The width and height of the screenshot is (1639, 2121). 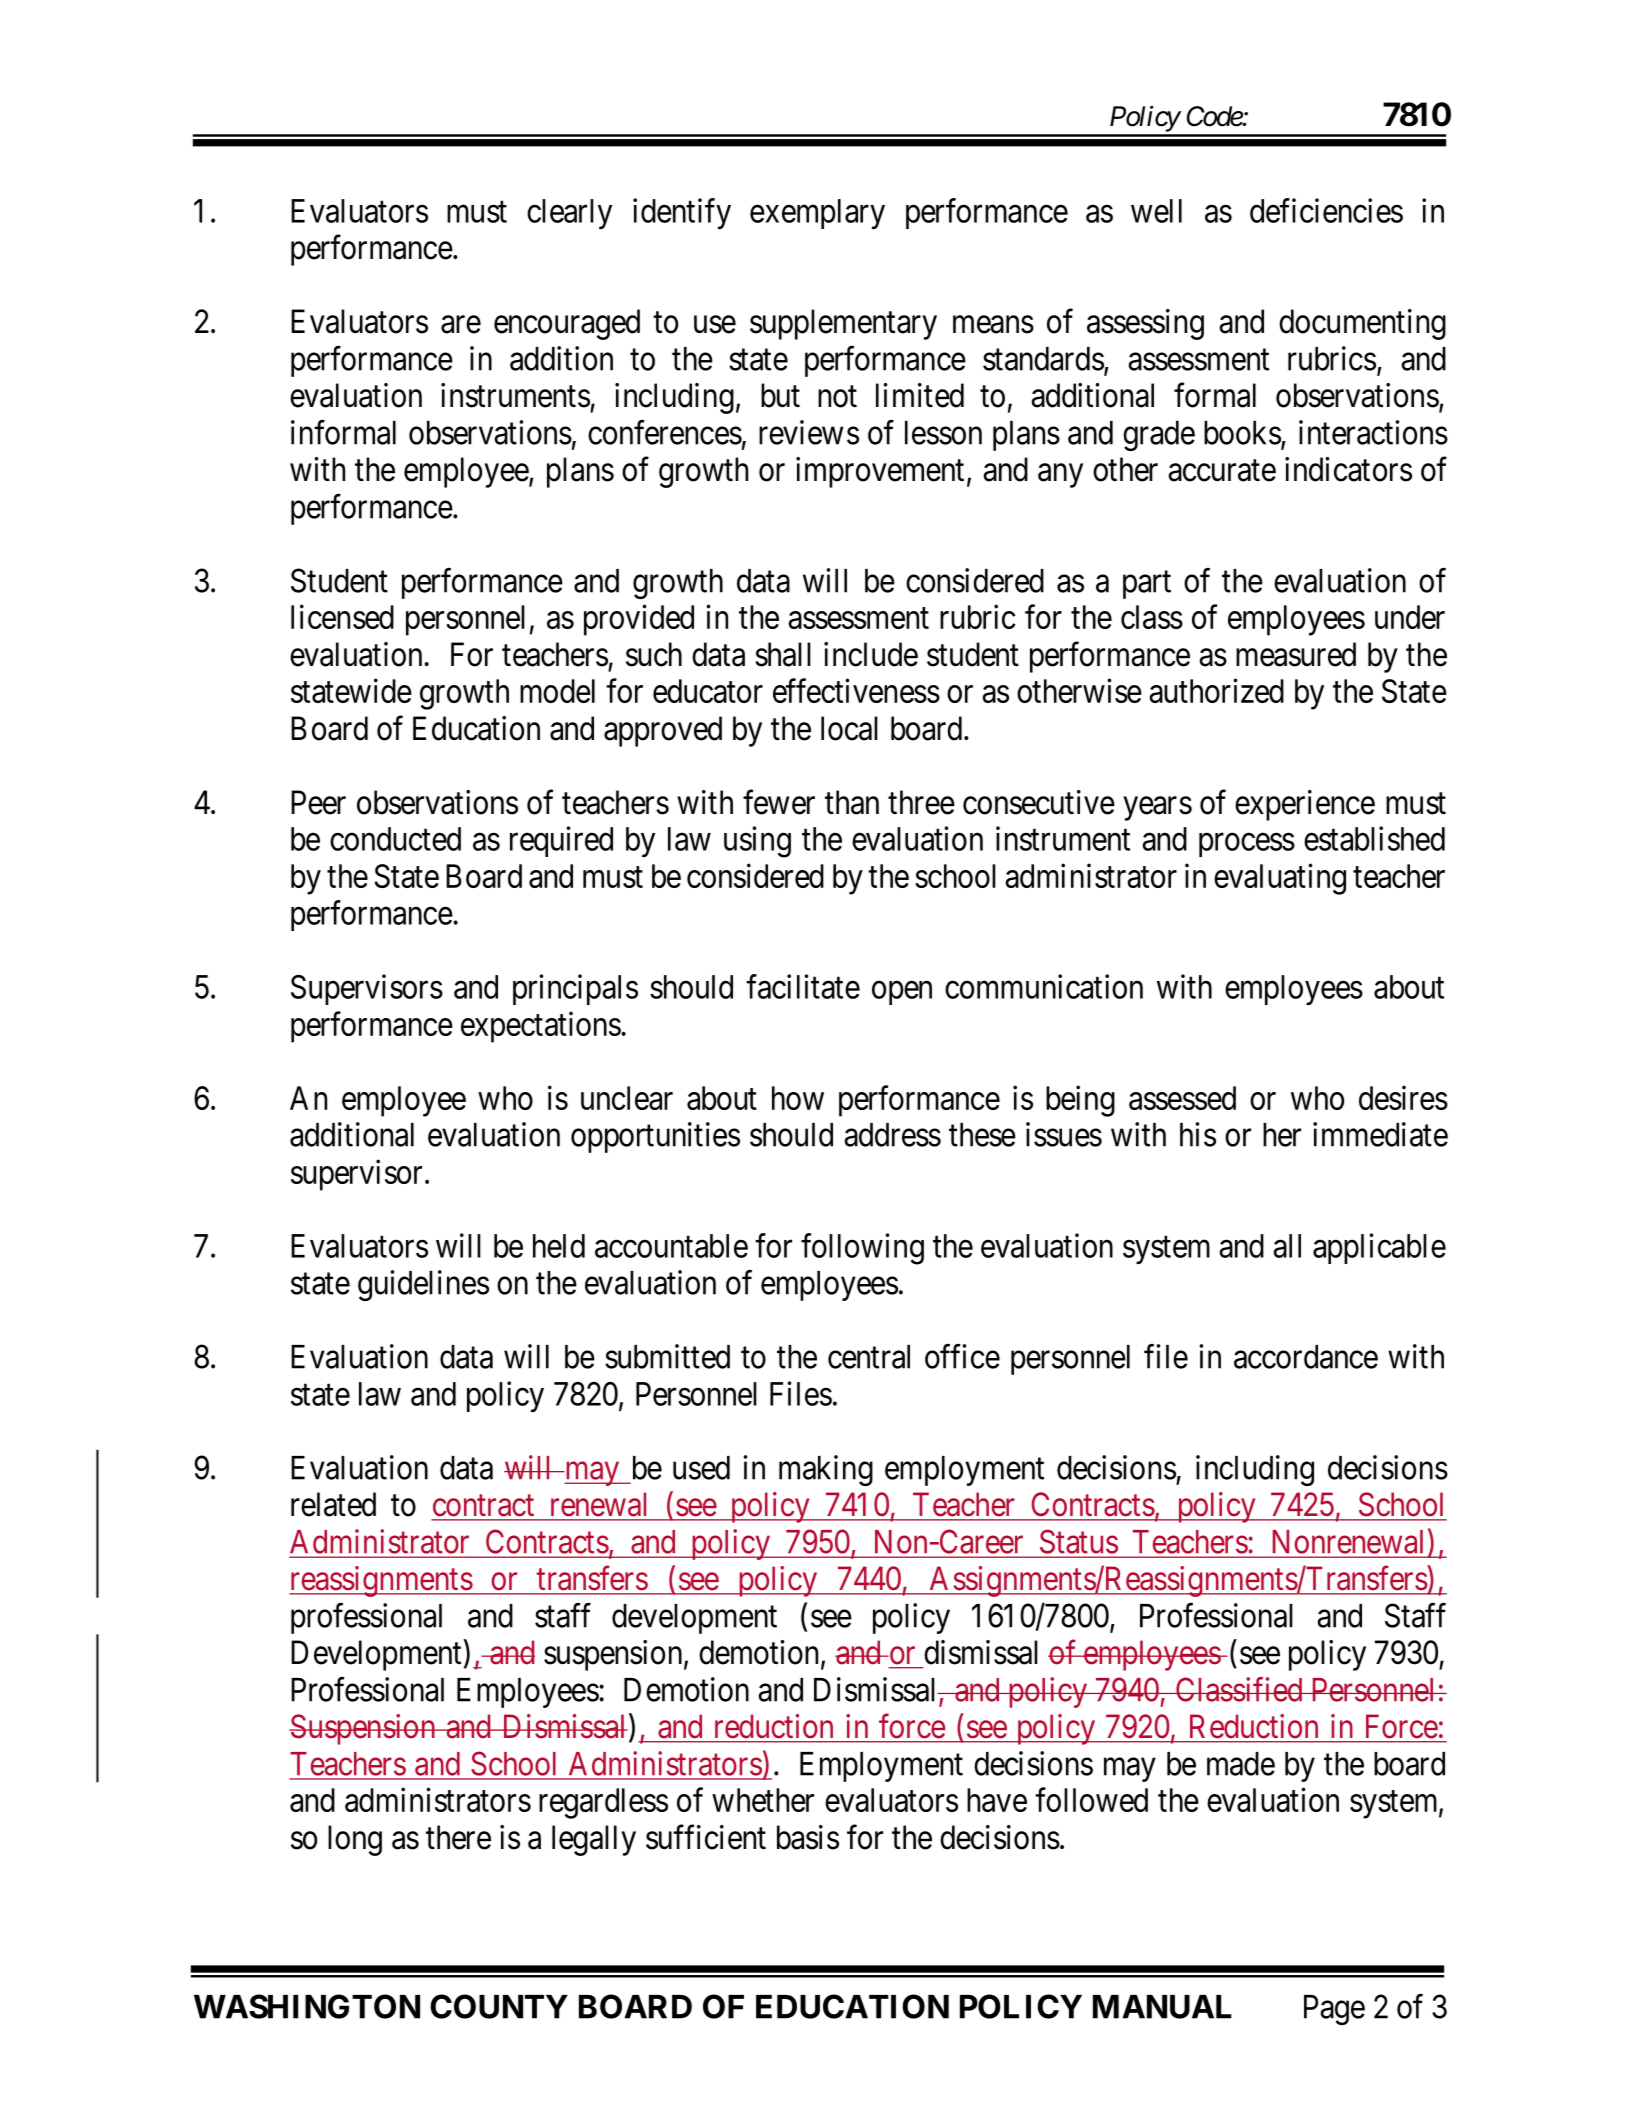 I want to click on central, so click(x=869, y=1357).
